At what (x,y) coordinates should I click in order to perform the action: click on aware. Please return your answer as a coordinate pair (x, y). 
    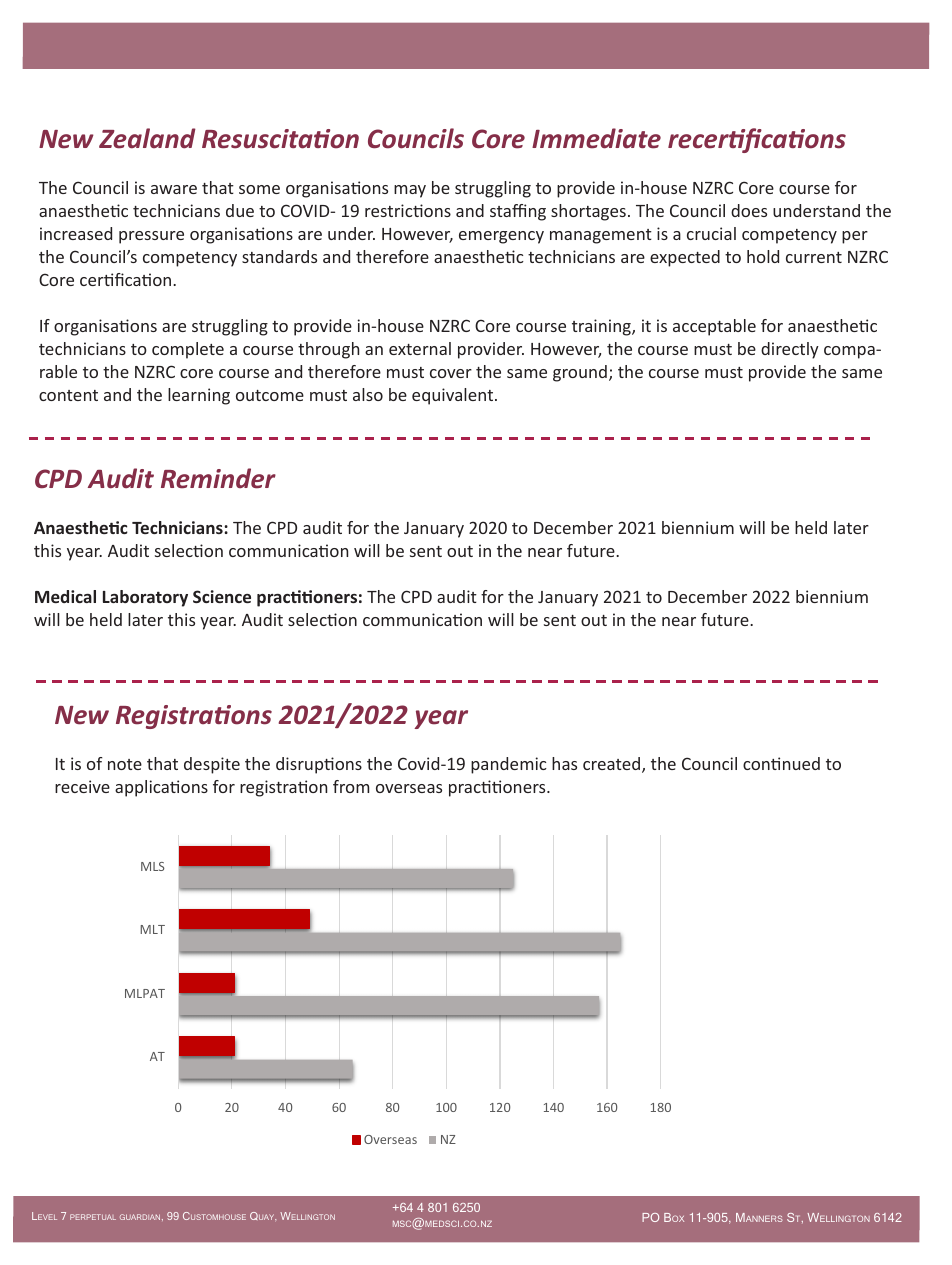
    Looking at the image, I should click on (174, 189).
